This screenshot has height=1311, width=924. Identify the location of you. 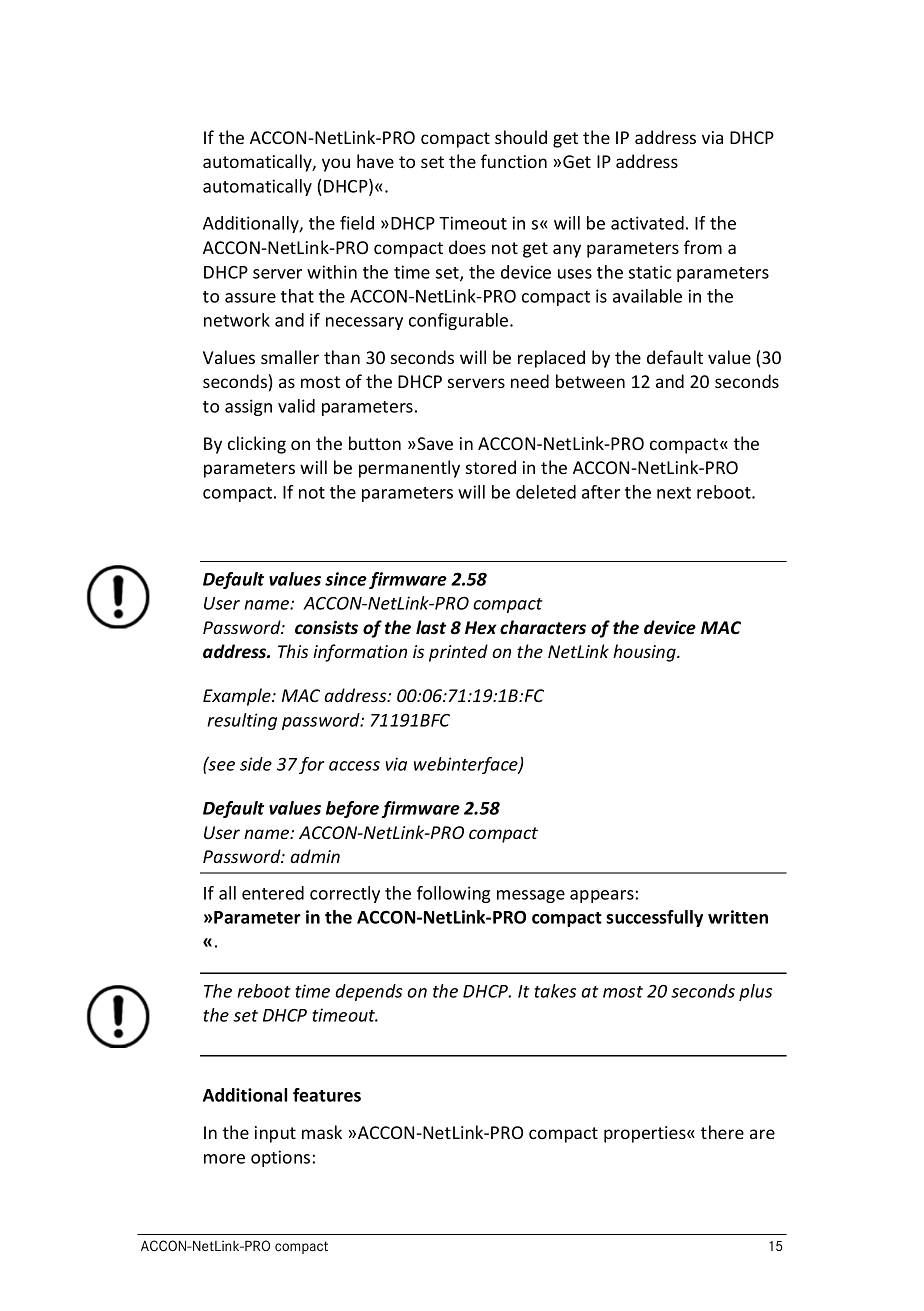
(336, 165).
